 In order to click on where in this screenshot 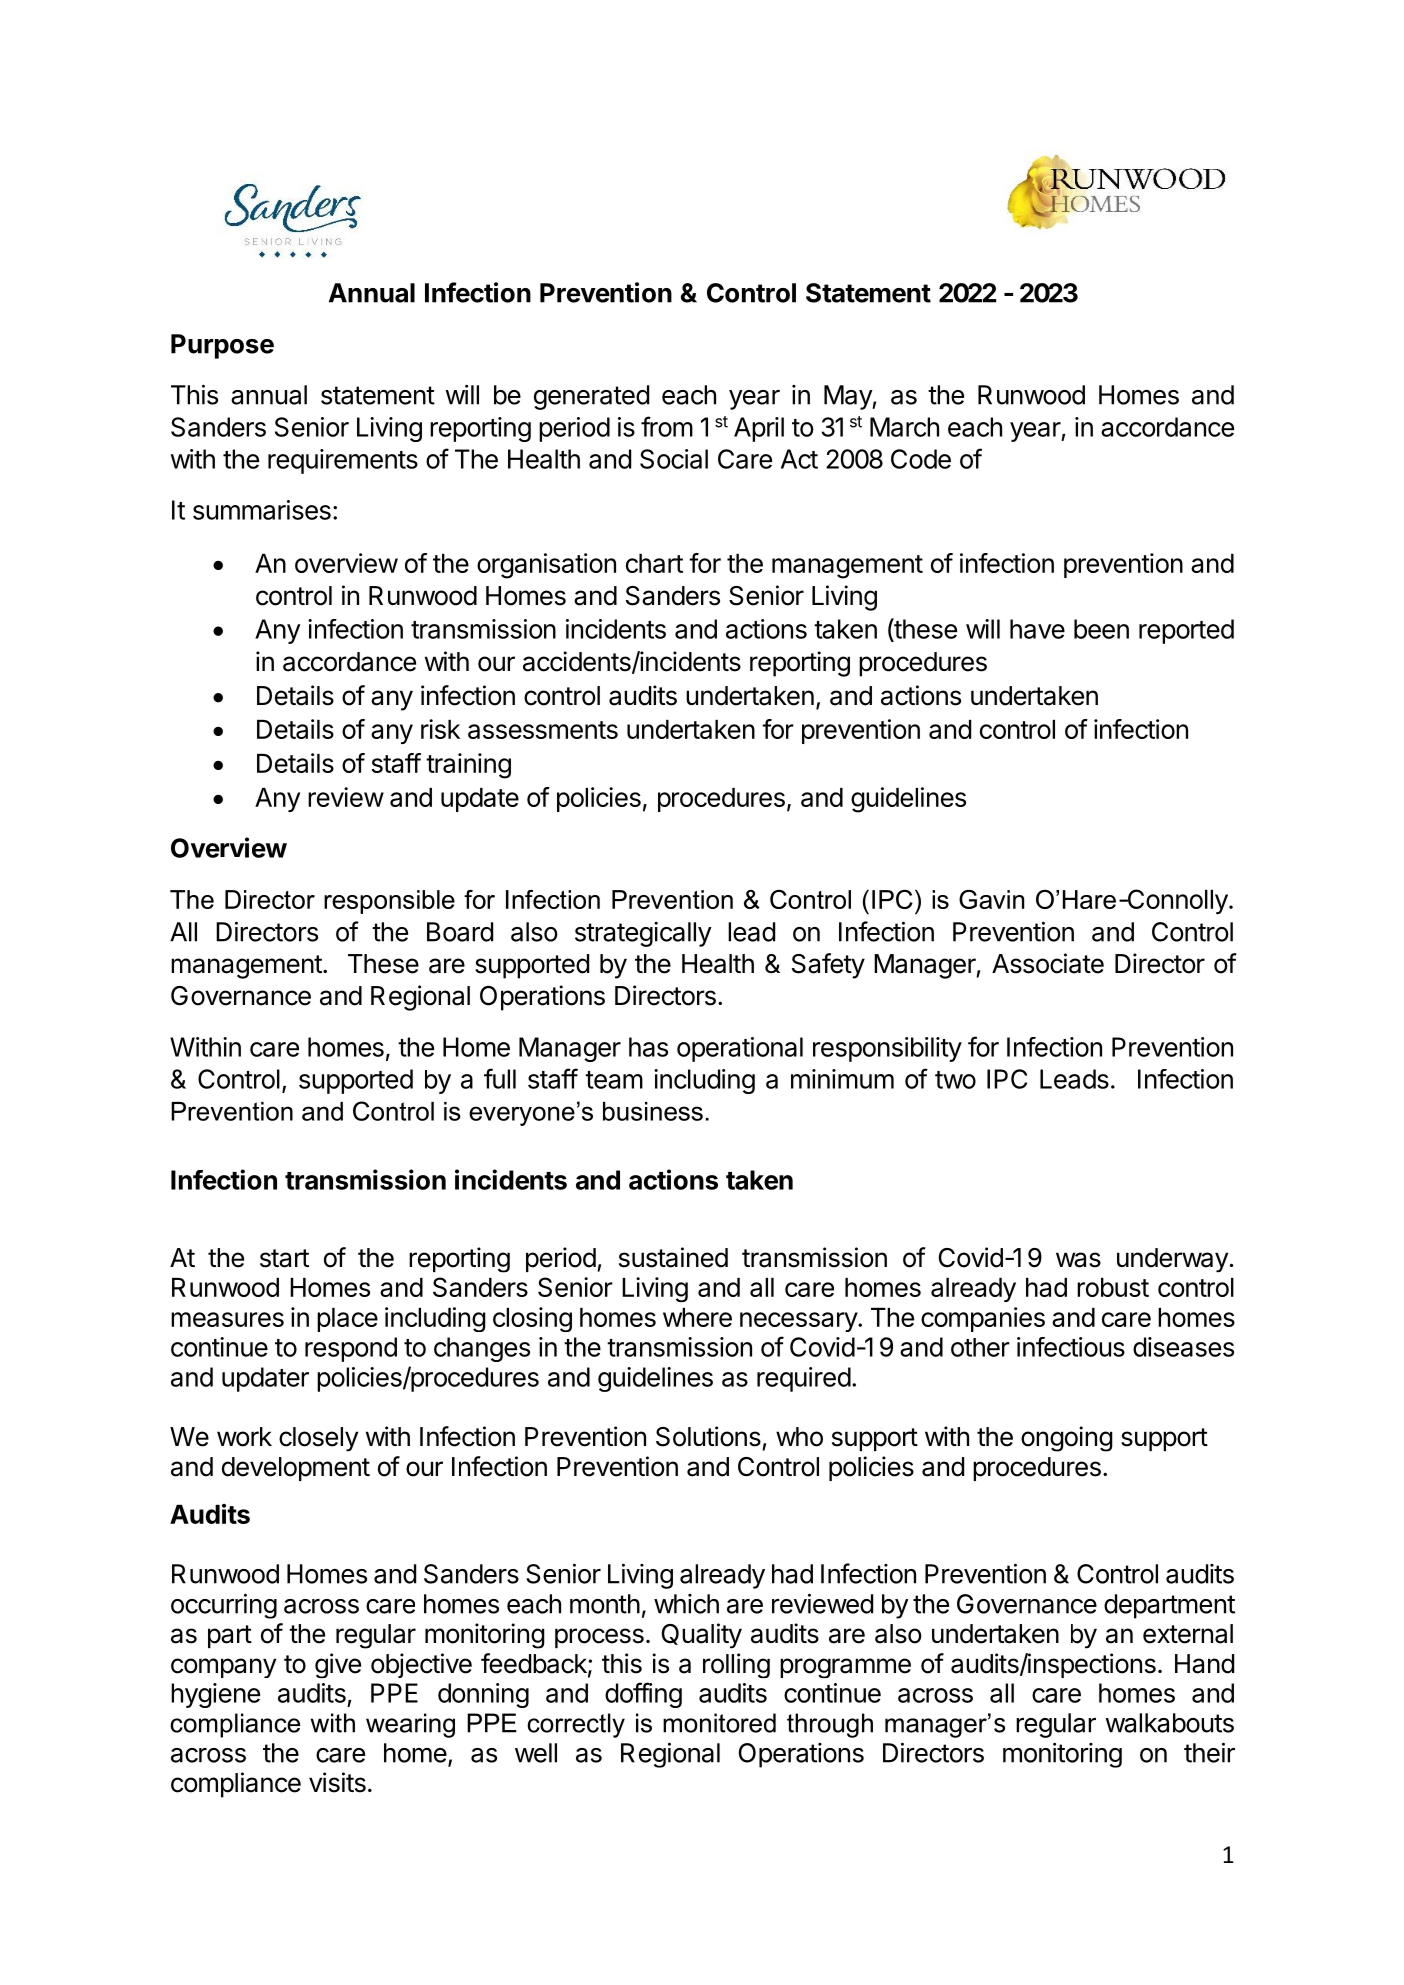, I will do `click(697, 1317)`.
